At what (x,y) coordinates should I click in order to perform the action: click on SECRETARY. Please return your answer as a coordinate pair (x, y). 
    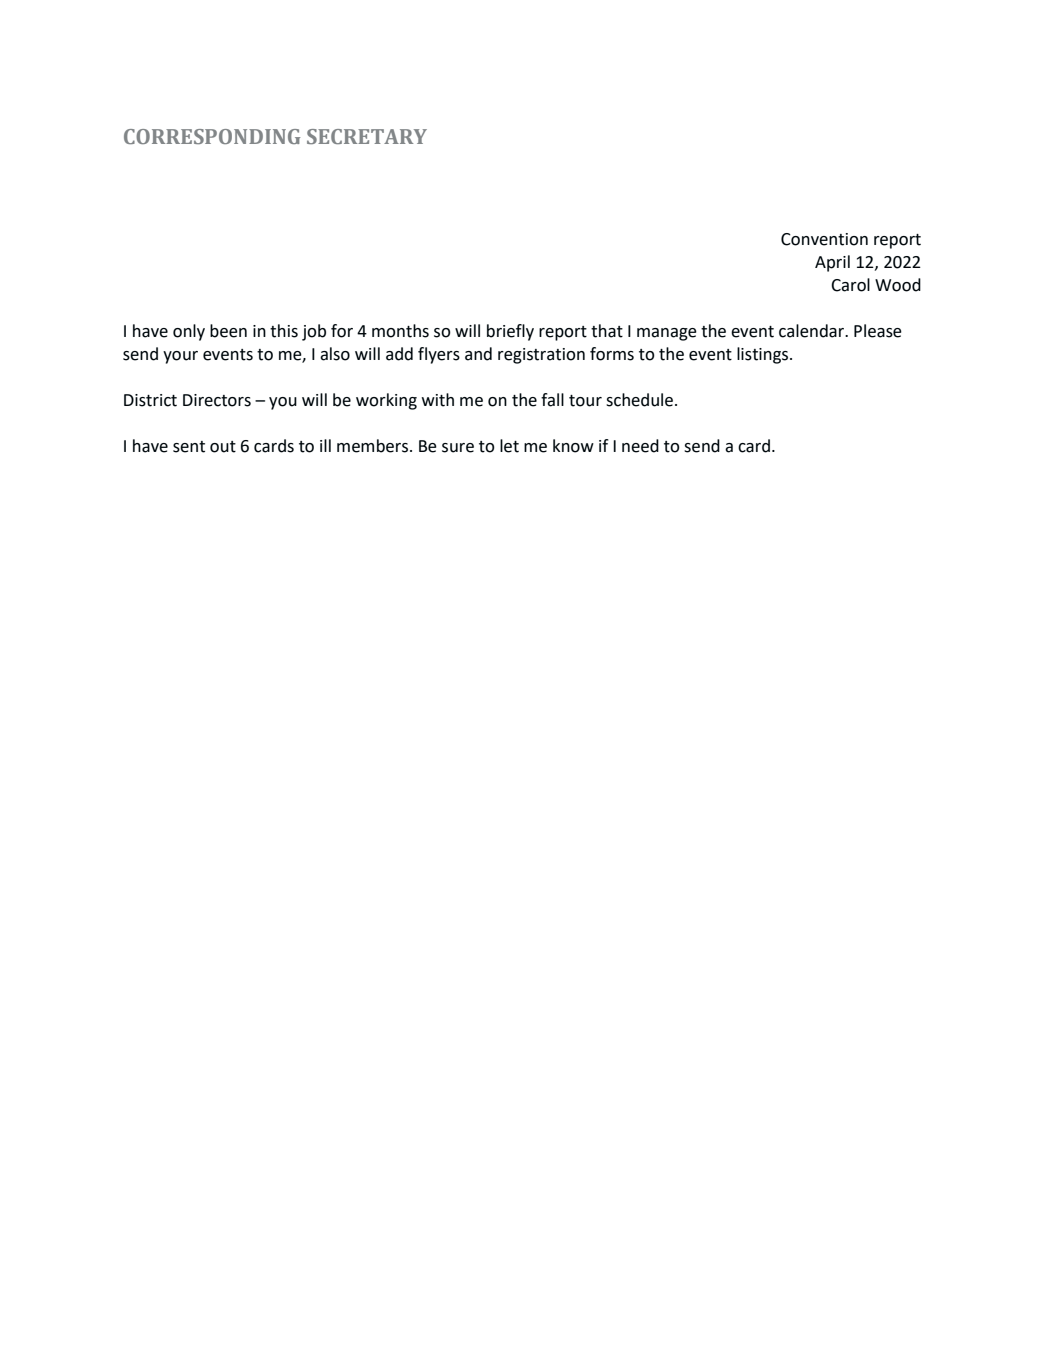
    Looking at the image, I should click on (367, 136).
